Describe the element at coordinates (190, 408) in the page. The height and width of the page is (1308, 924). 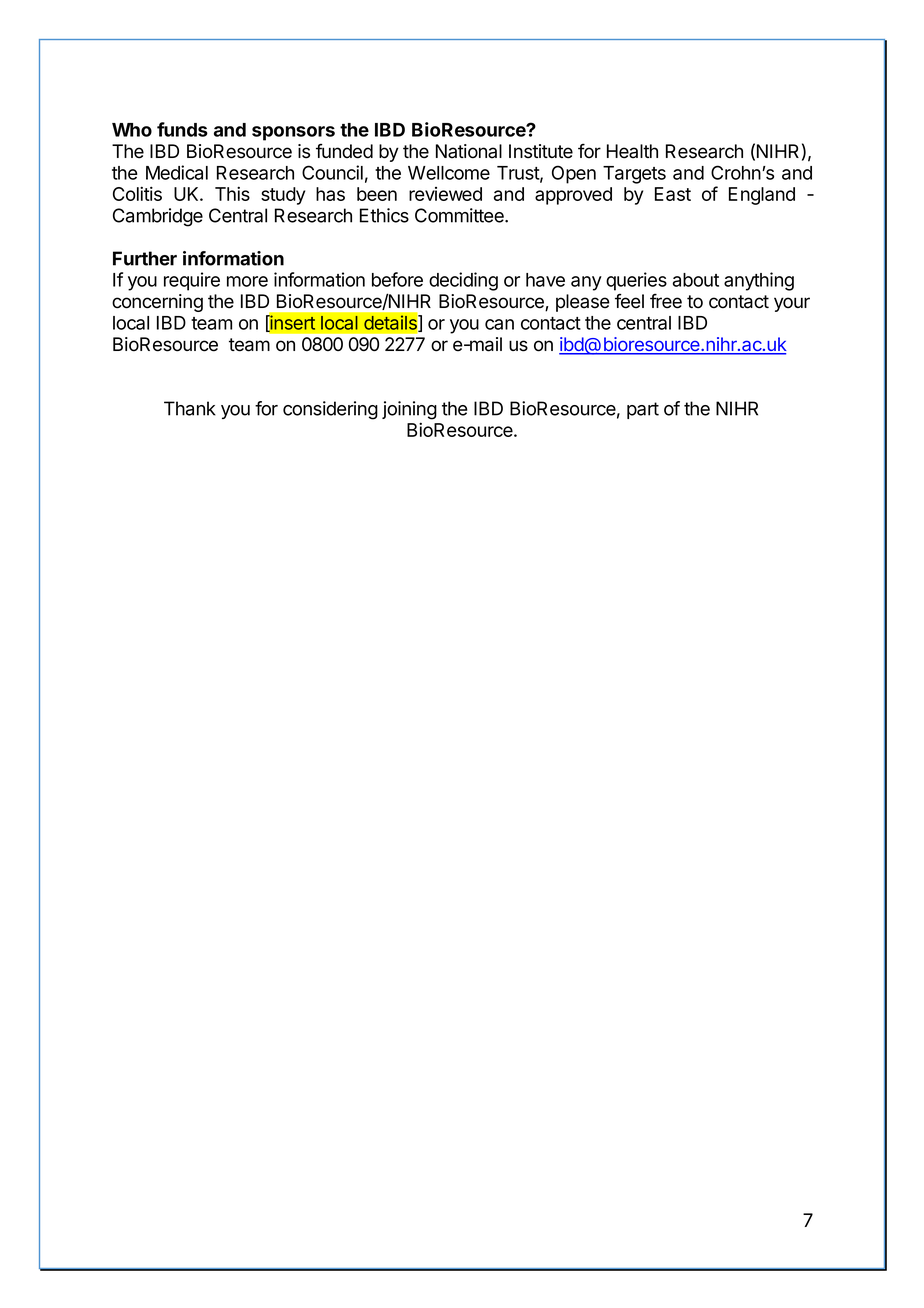
I see `Thank` at that location.
